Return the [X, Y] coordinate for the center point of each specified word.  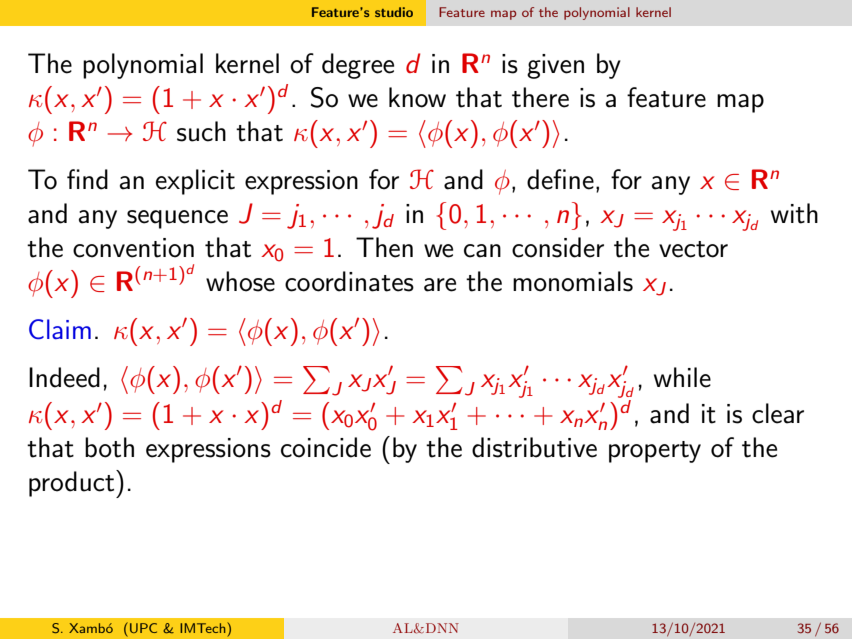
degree [358, 66]
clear [778, 413]
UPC [143, 628]
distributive [534, 447]
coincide [326, 447]
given [555, 66]
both [109, 447]
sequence [177, 219]
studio [394, 12]
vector [693, 249]
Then [384, 247]
